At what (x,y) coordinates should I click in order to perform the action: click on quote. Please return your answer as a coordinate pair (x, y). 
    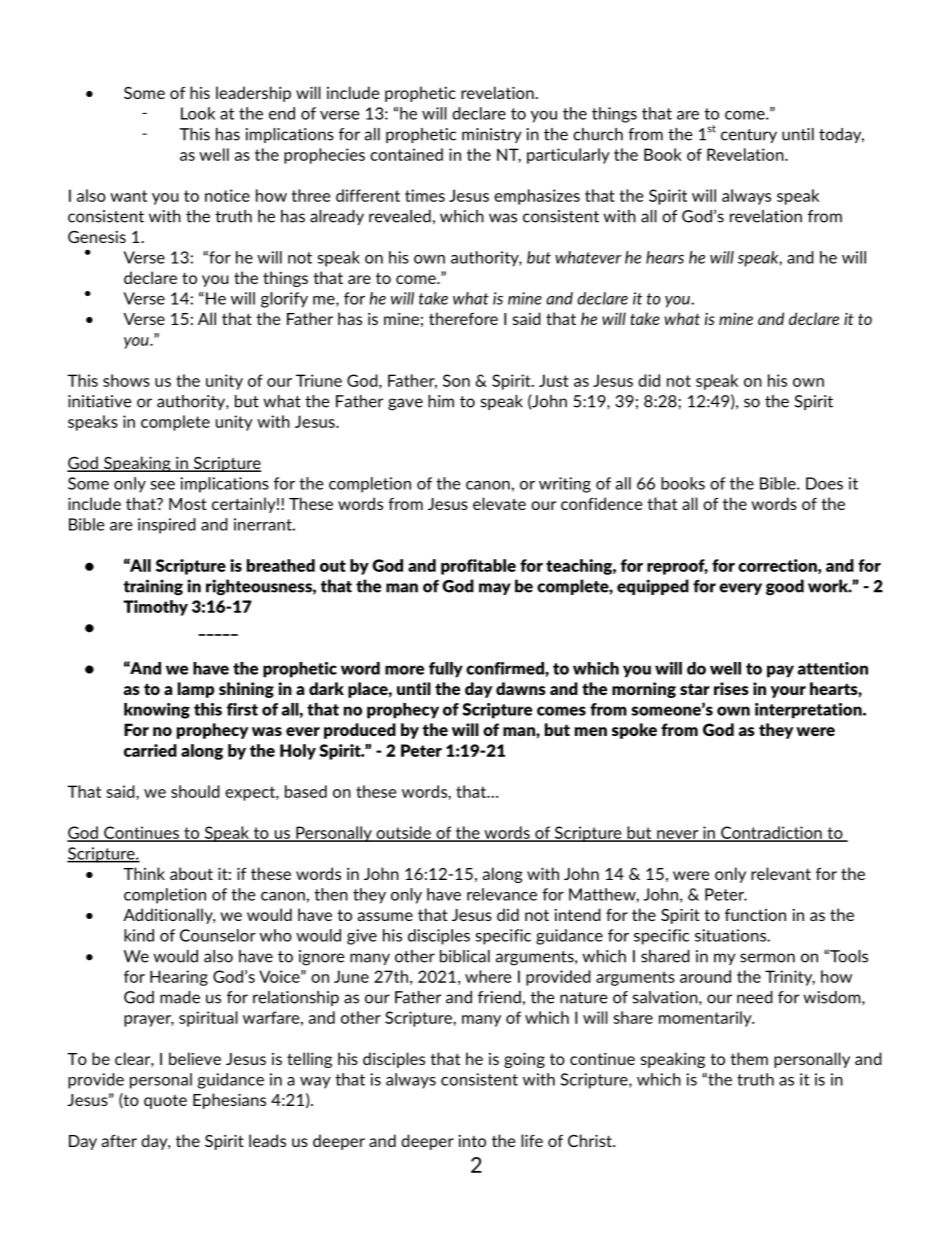
    Looking at the image, I should click on (165, 1102).
